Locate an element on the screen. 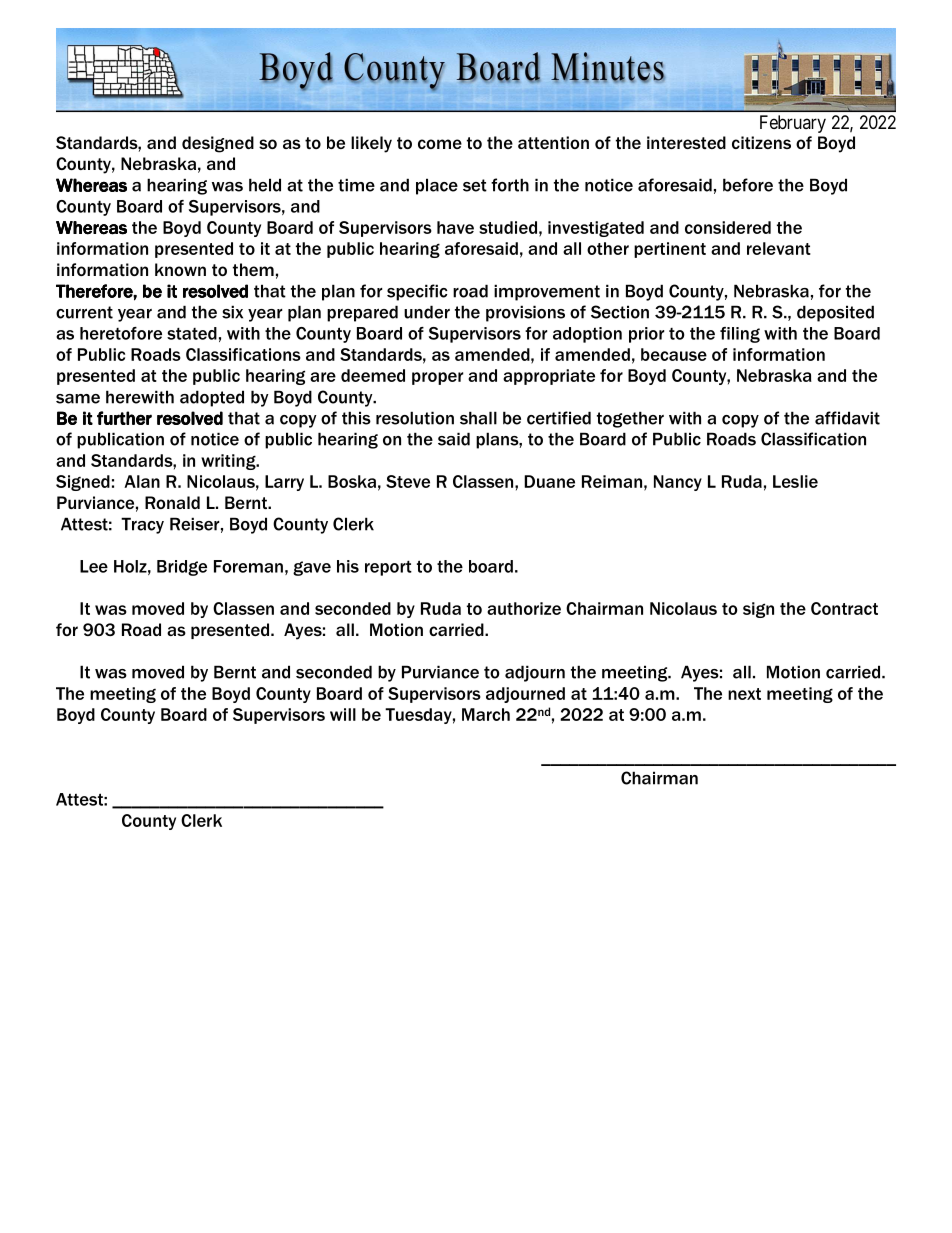 This screenshot has width=952, height=1233. will is located at coordinates (343, 714).
